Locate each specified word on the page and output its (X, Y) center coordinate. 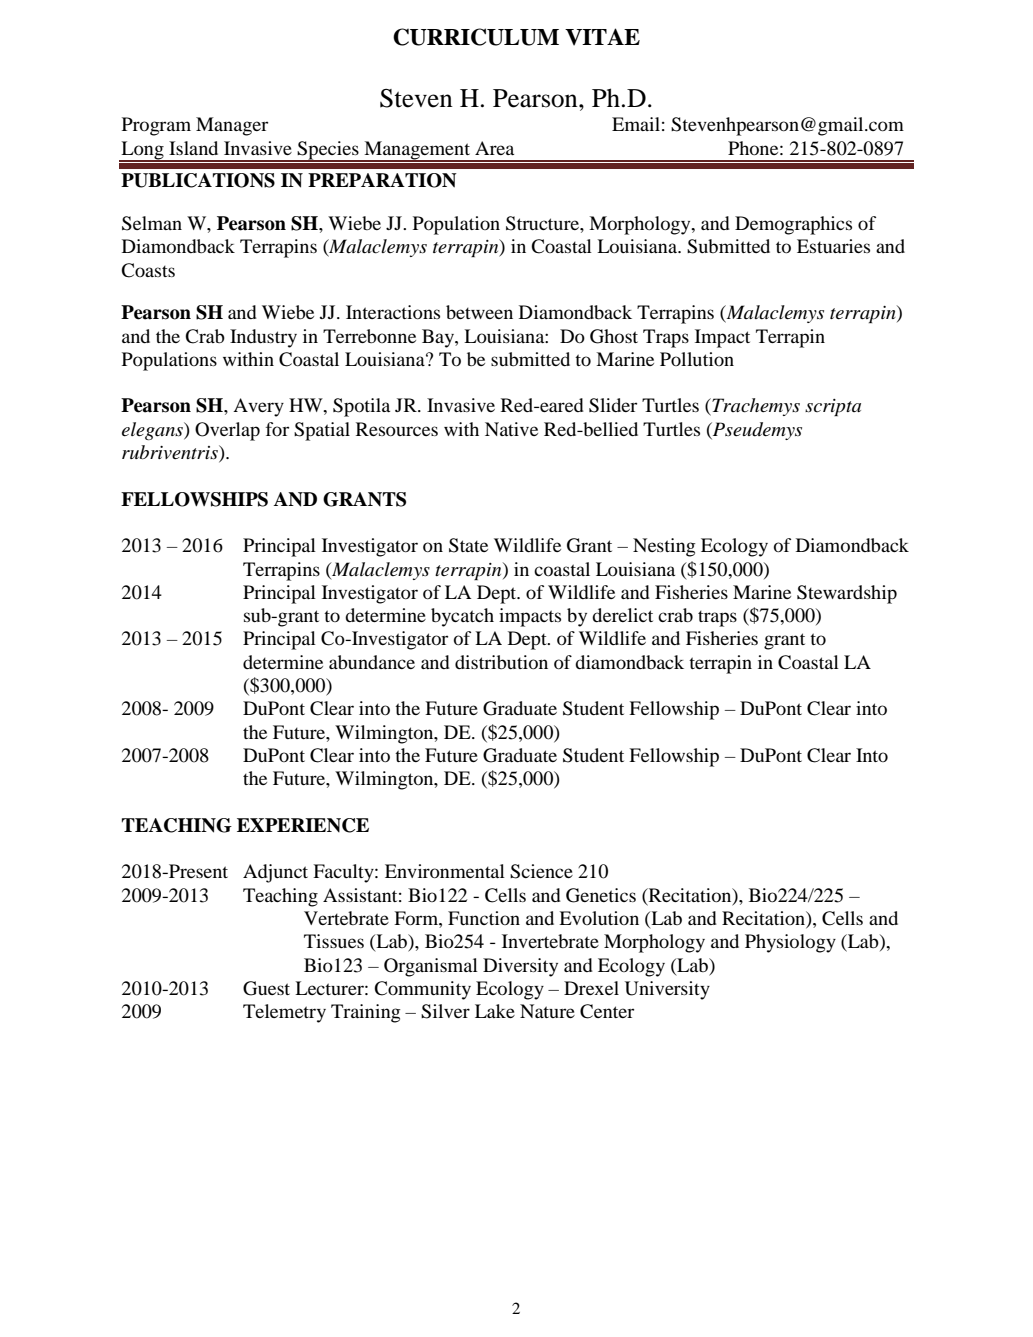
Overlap (227, 431)
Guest (266, 988)
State (468, 545)
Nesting (664, 547)
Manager (232, 126)
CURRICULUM (476, 37)
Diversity (520, 967)
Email (636, 124)
